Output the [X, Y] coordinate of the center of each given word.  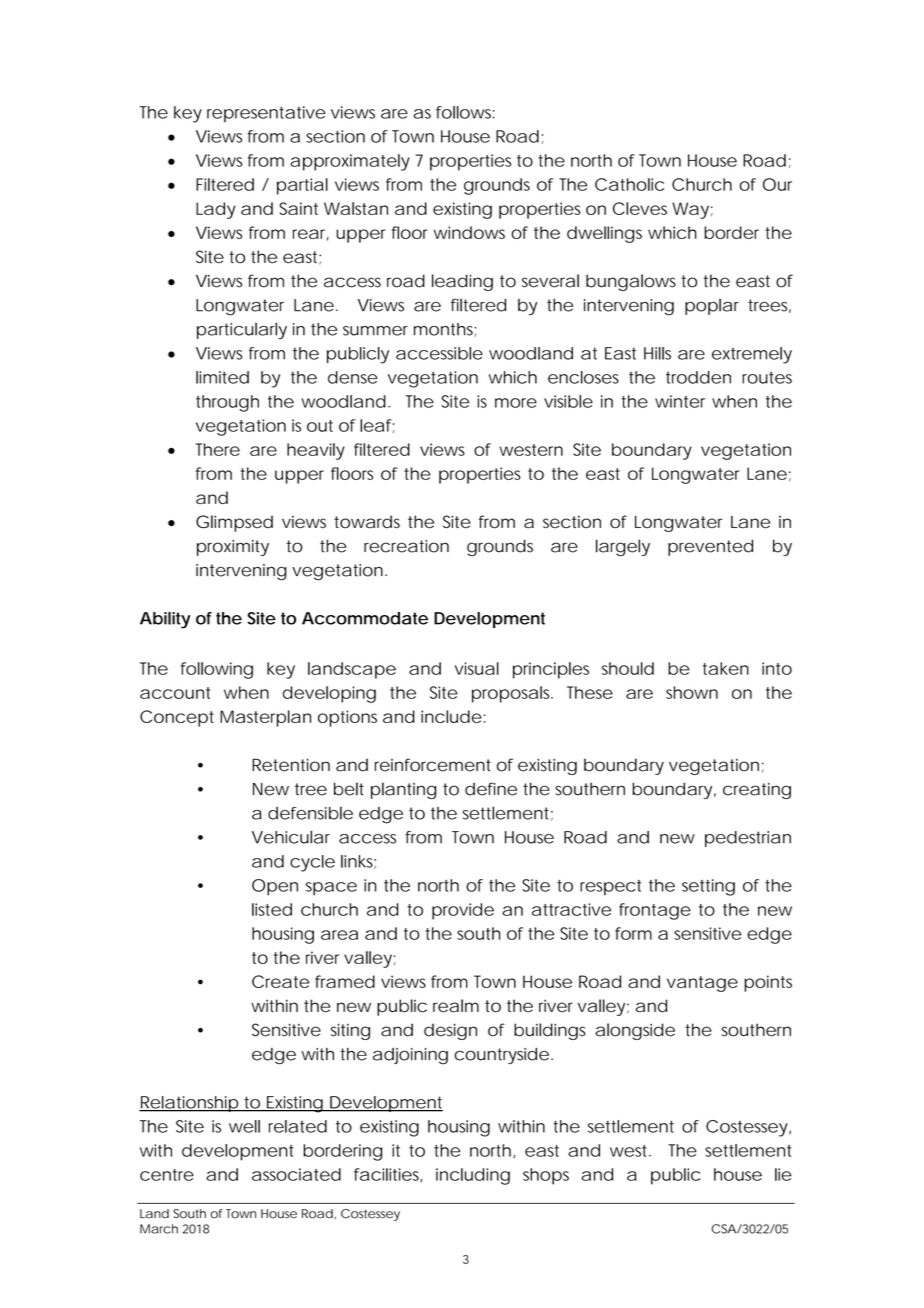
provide [463, 911]
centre [167, 1175]
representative [266, 114]
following [217, 670]
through [227, 403]
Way [690, 210]
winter [680, 401]
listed [272, 909]
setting [708, 887]
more [516, 403]
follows [465, 112]
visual [477, 668]
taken [726, 668]
